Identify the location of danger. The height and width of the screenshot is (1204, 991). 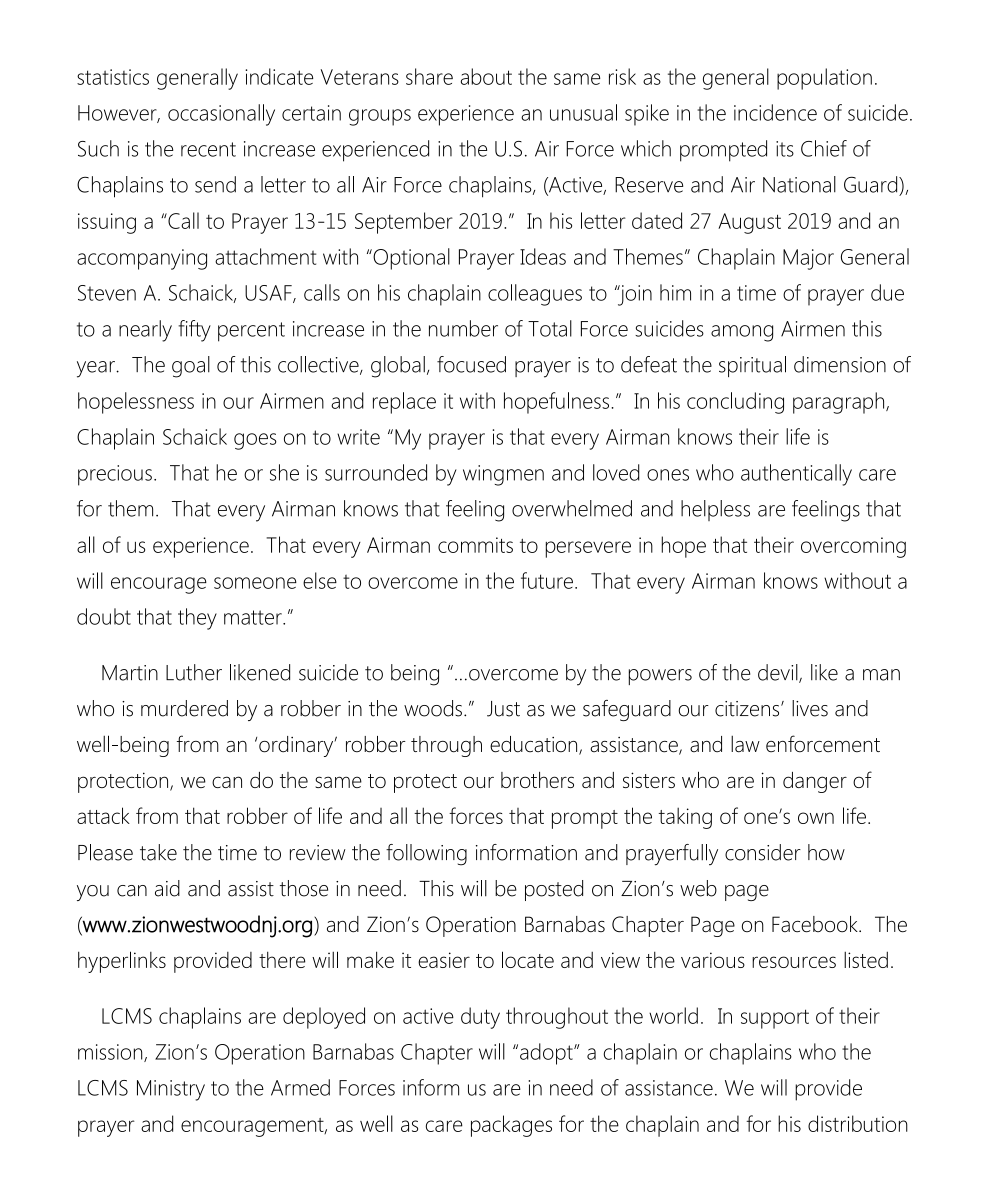
(815, 782).
